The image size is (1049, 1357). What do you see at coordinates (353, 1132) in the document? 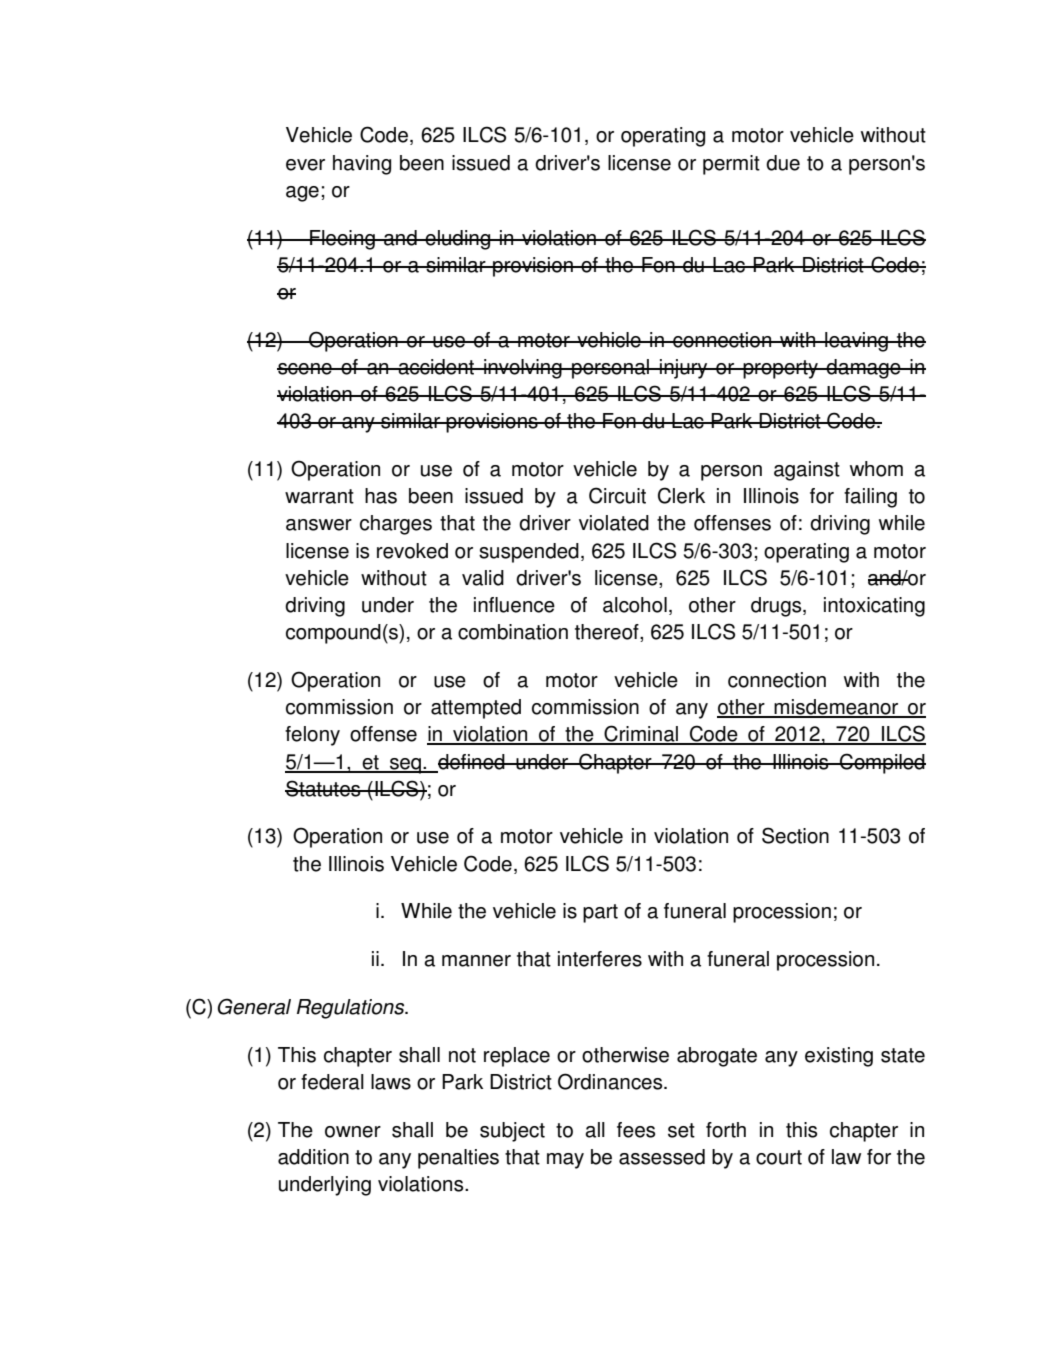
I see `owner` at bounding box center [353, 1132].
